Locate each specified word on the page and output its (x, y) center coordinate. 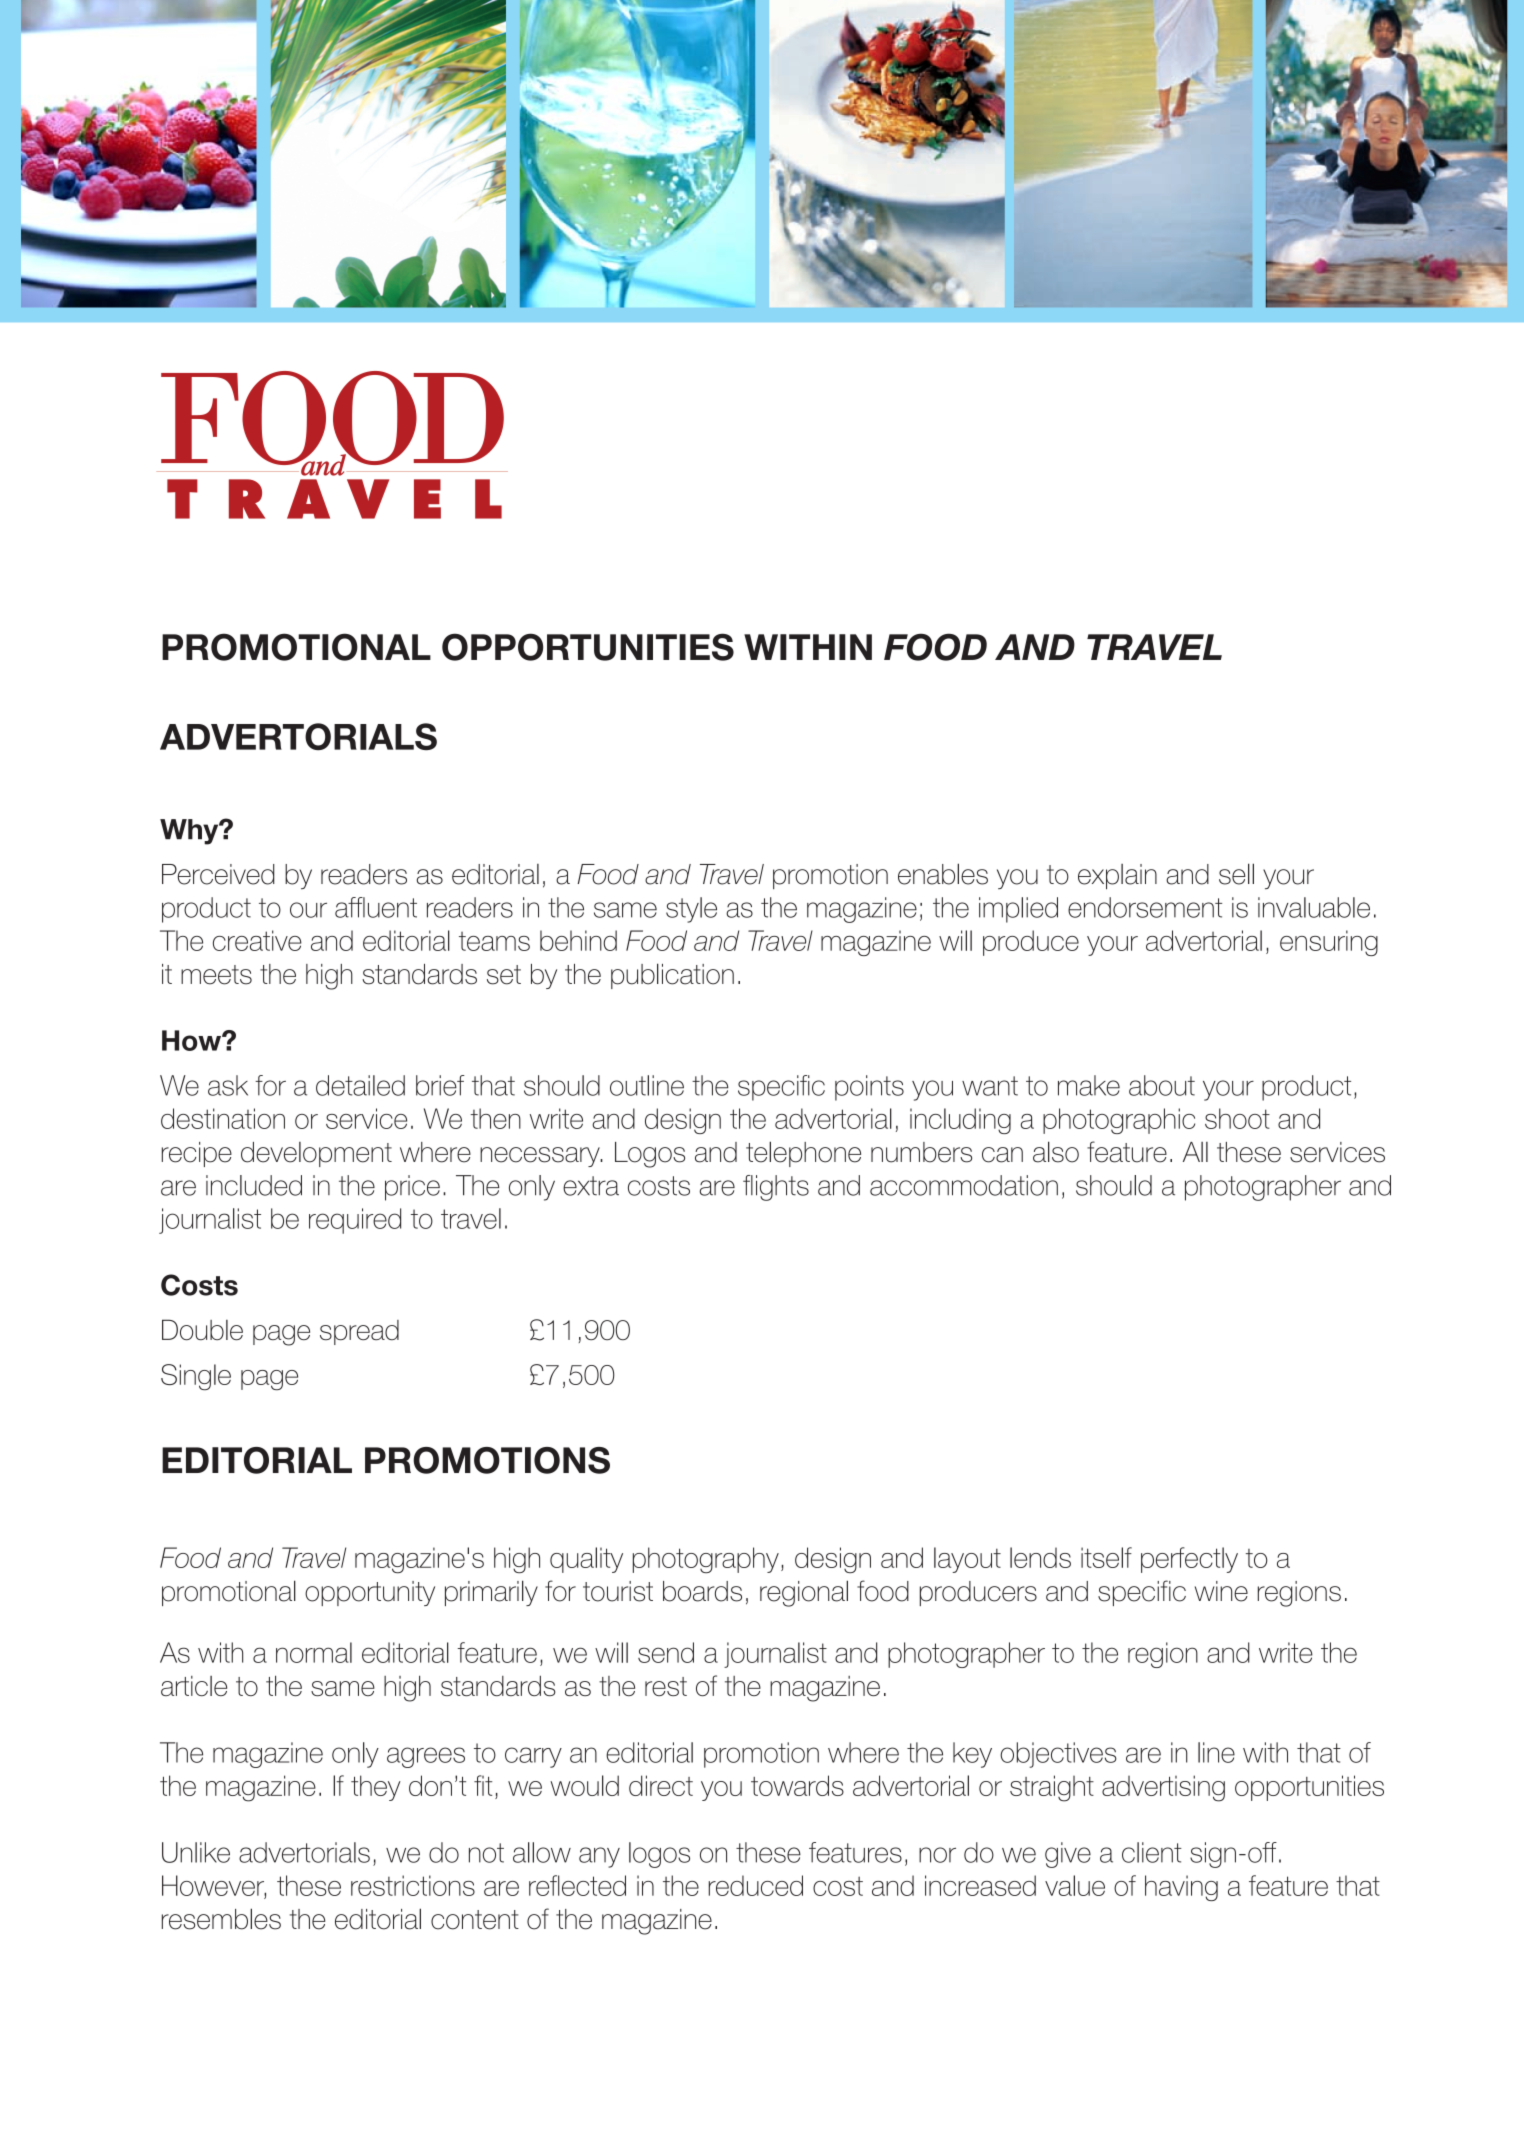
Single (196, 1377)
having (1181, 1888)
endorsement (1145, 907)
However (214, 1886)
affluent (376, 907)
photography (706, 1560)
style (691, 910)
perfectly (1189, 1560)
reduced (755, 1885)
